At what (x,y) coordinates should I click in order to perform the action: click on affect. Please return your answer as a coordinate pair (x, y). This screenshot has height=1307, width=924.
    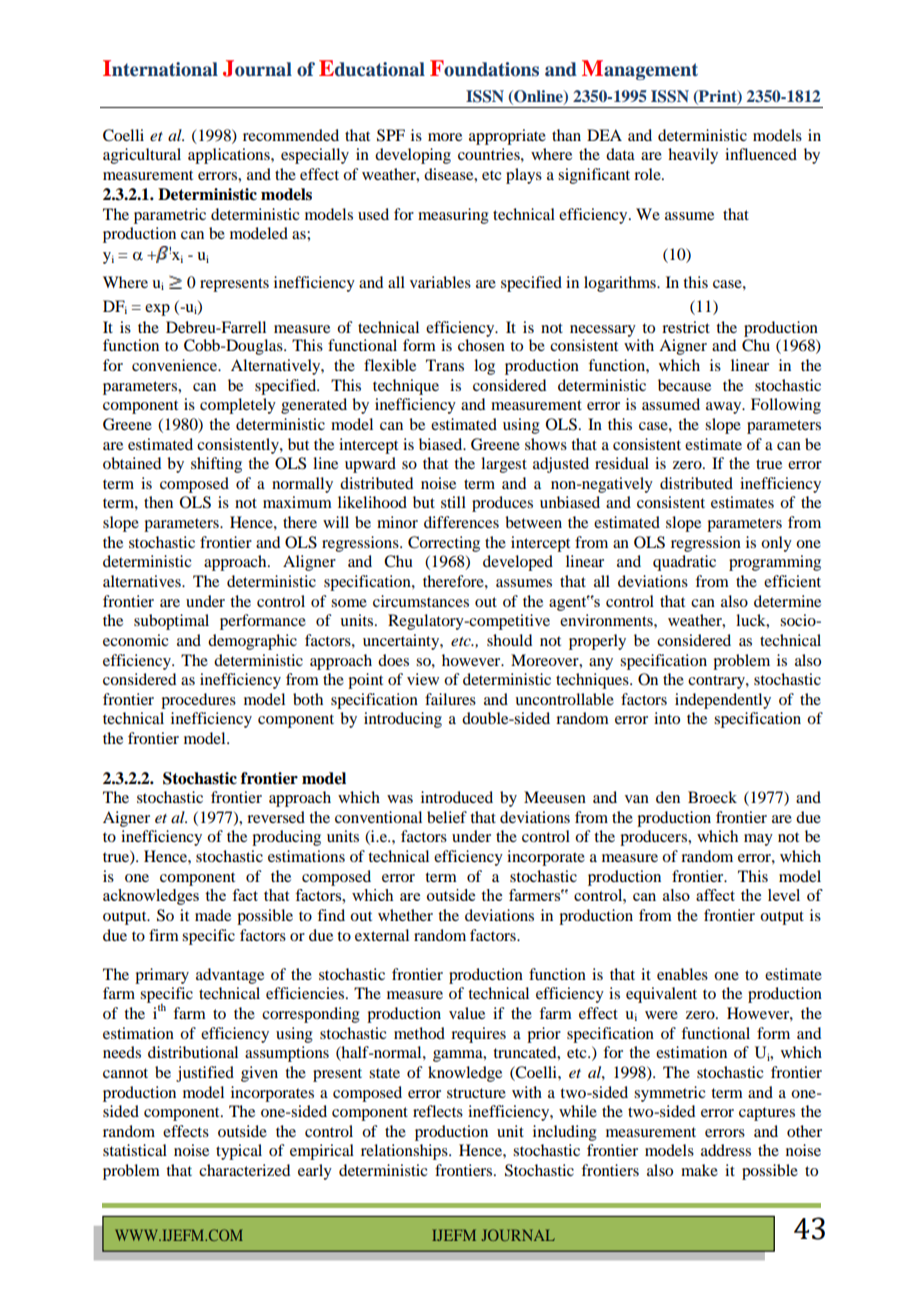
    Looking at the image, I should click on (715, 895).
